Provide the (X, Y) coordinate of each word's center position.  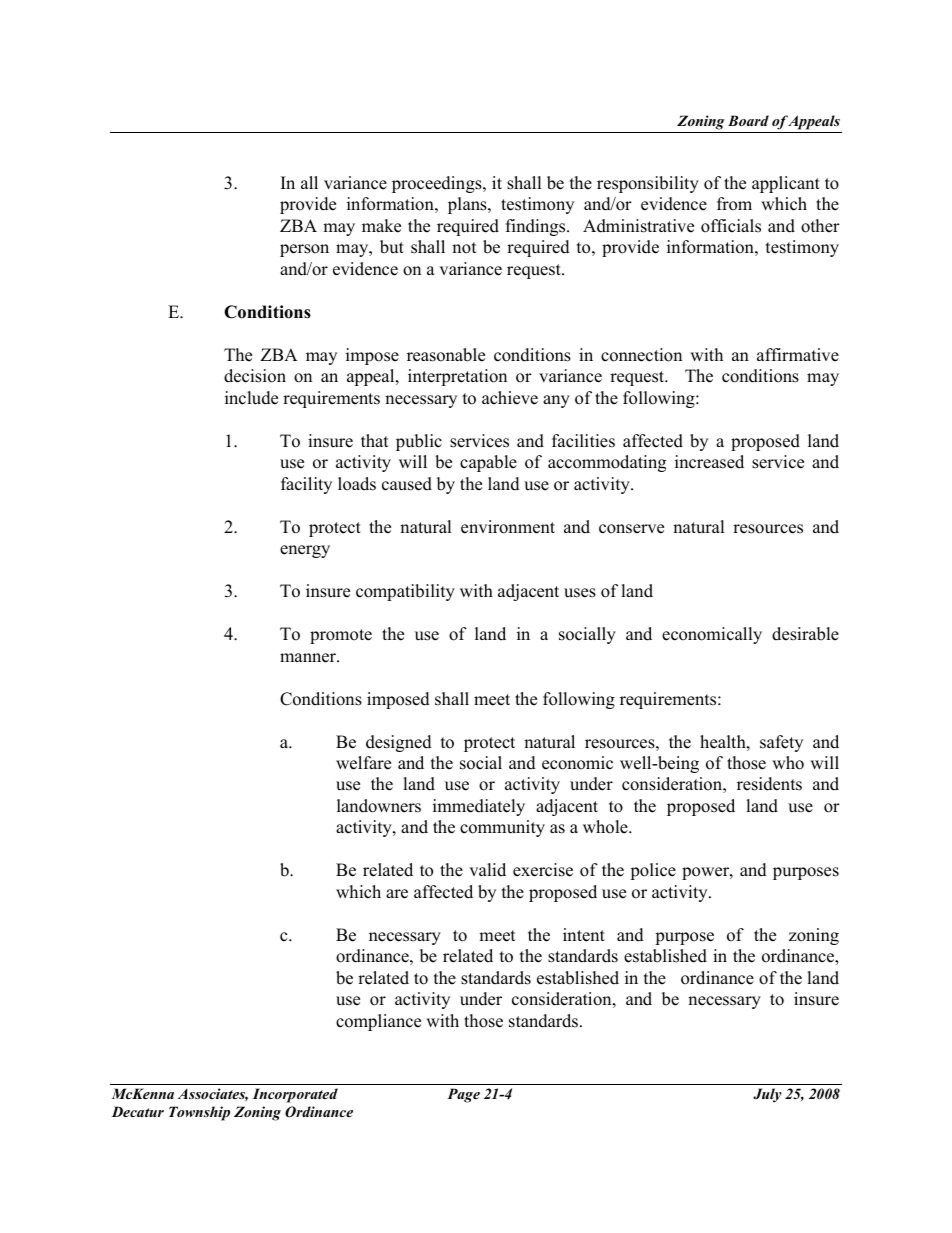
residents (769, 784)
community (502, 828)
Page (463, 1095)
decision (255, 376)
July (767, 1095)
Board (748, 120)
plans (468, 205)
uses (580, 593)
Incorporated (295, 1095)
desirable (805, 634)
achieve (510, 398)
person (304, 250)
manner (309, 658)
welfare (363, 763)
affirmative (798, 355)
